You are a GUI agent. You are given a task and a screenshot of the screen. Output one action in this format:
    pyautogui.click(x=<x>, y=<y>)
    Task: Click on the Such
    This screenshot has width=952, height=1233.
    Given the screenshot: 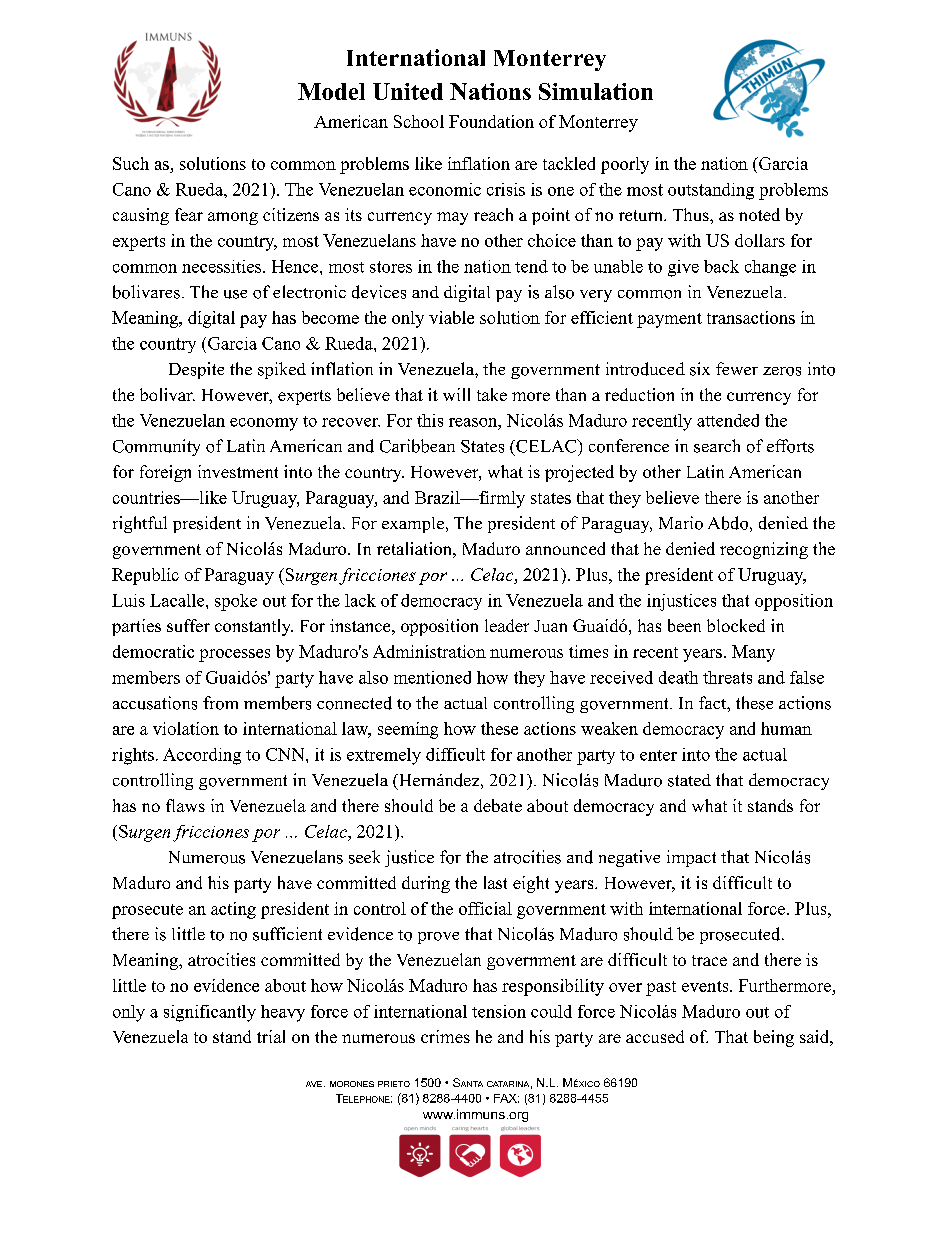 What is the action you would take?
    pyautogui.click(x=131, y=163)
